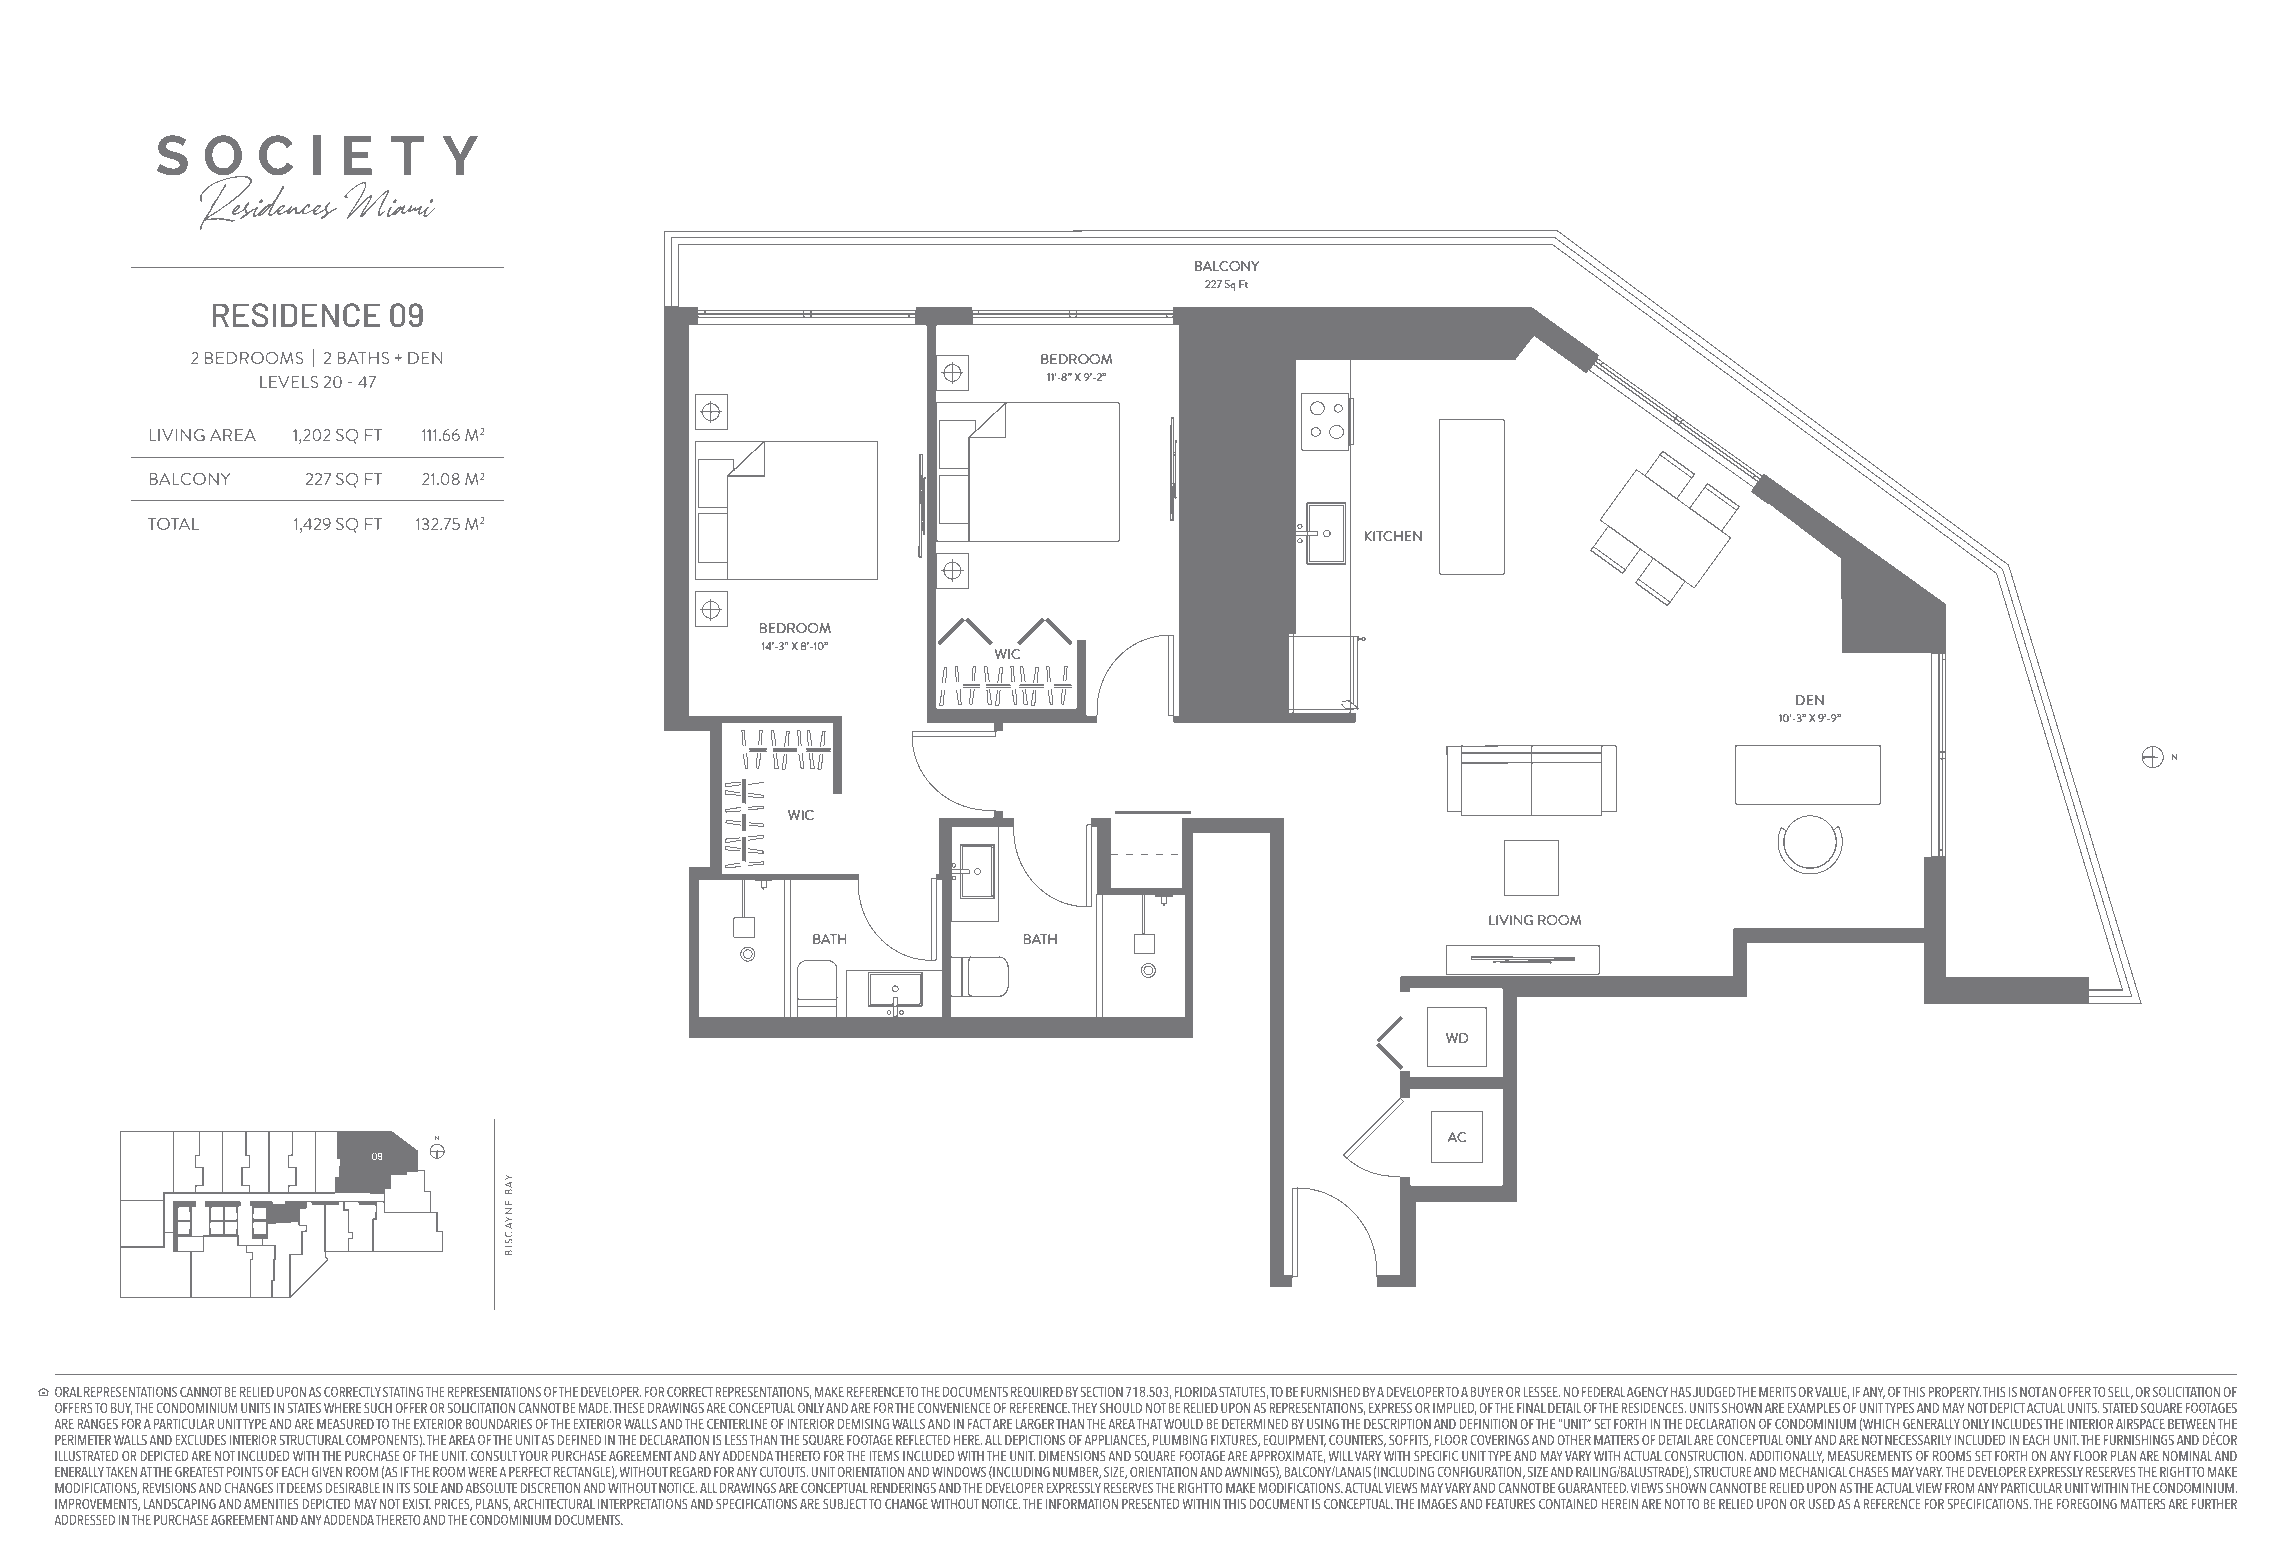  Describe the element at coordinates (1955, 1391) in the screenshot. I see `PROPERTY` at that location.
